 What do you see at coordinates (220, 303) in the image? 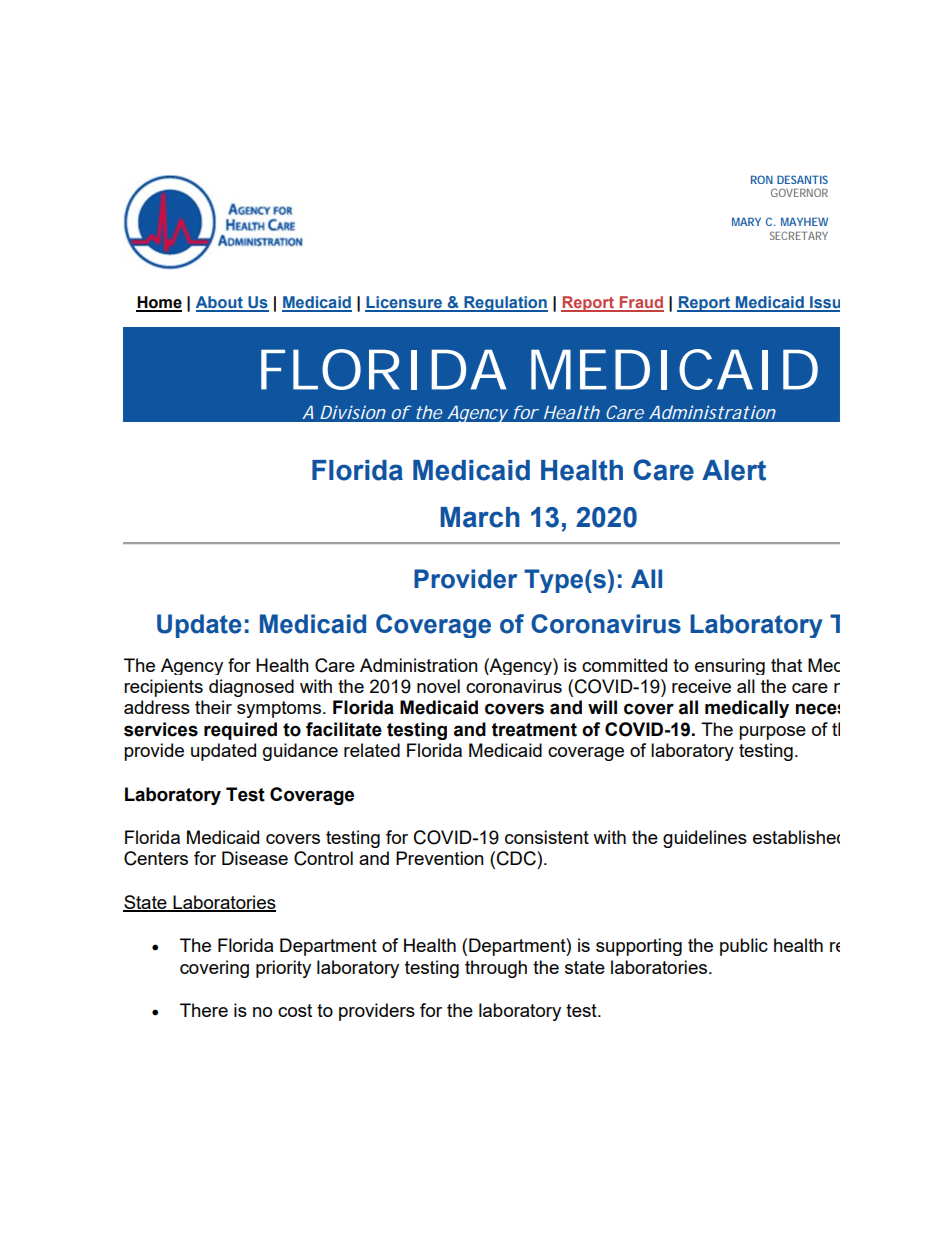
I see `About` at bounding box center [220, 303].
